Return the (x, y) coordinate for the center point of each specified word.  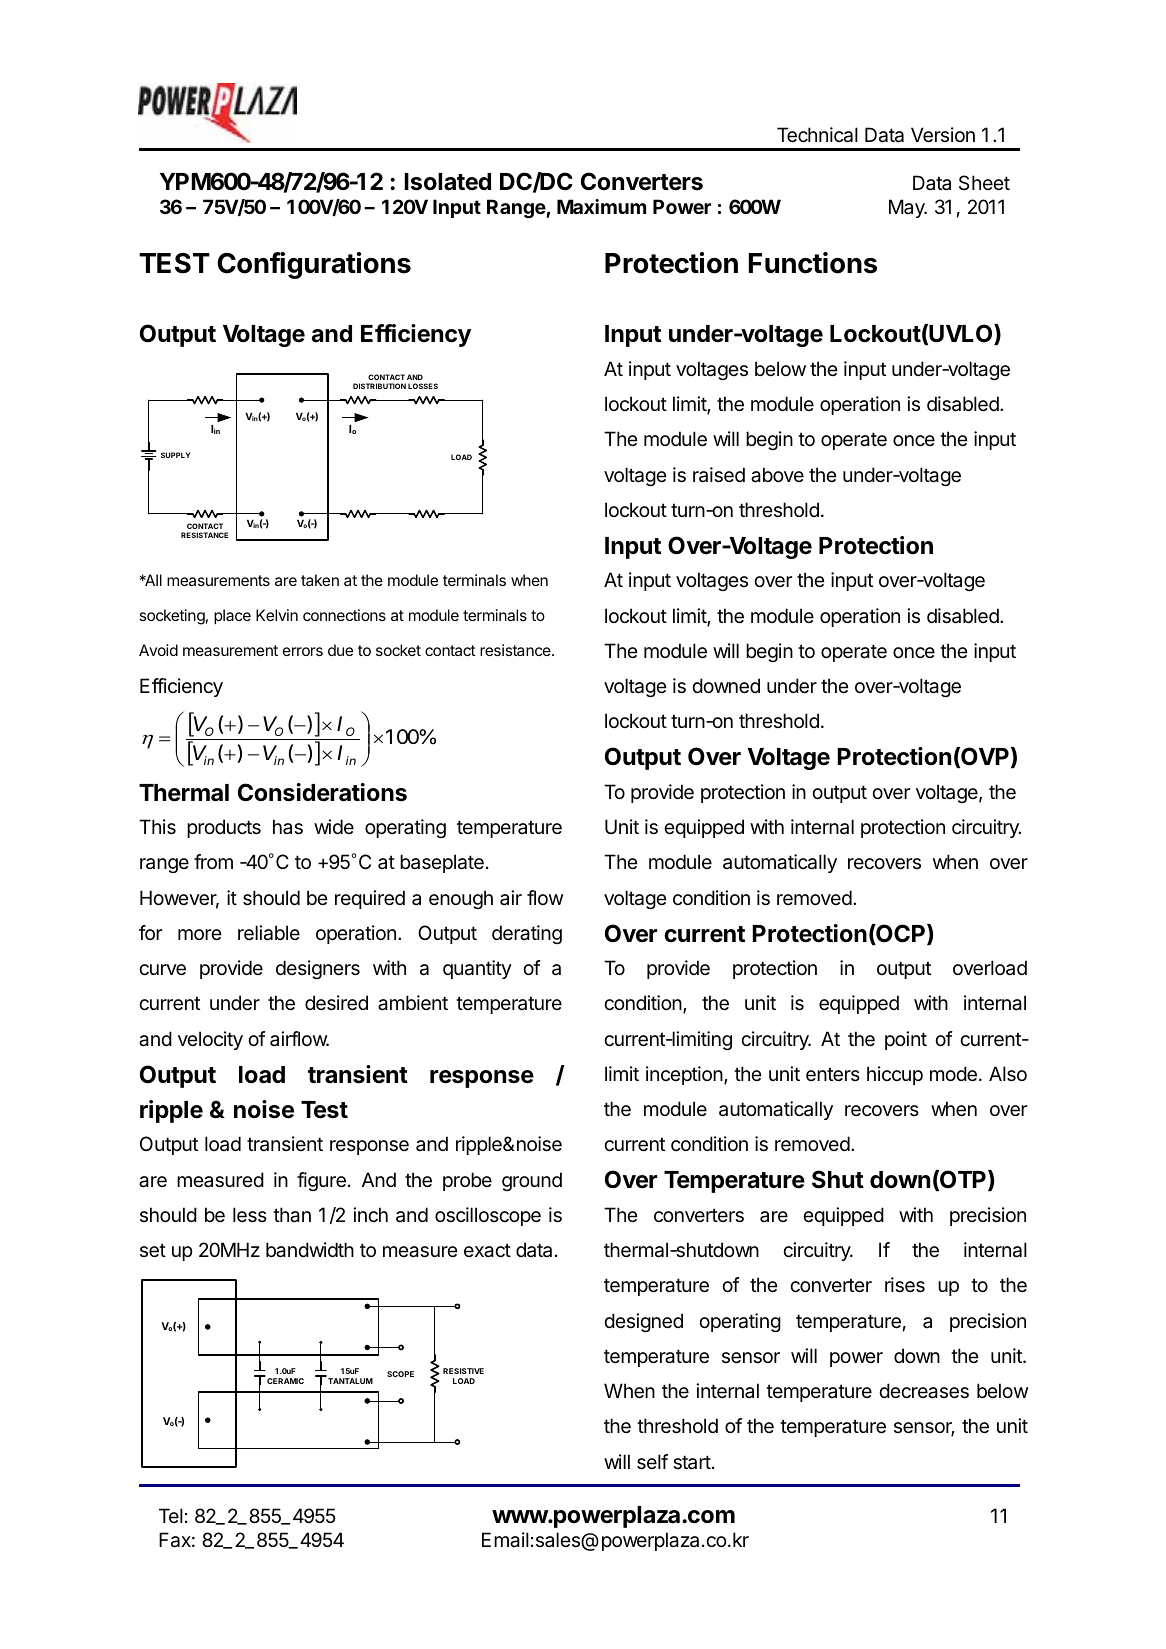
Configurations (314, 265)
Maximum (601, 206)
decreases (924, 1391)
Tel (171, 1515)
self (652, 1462)
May (908, 208)
